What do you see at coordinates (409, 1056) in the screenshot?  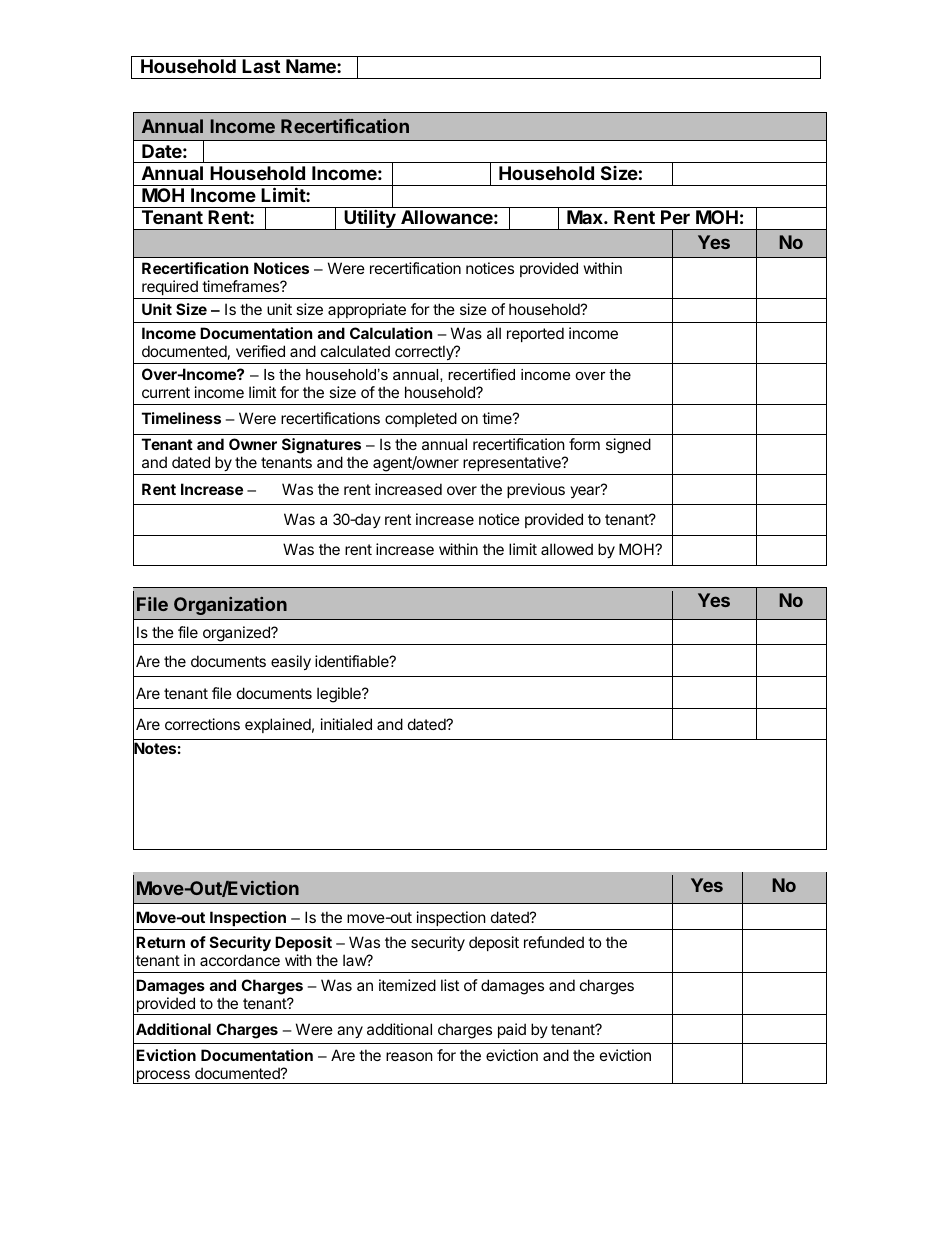 I see `reason` at bounding box center [409, 1056].
